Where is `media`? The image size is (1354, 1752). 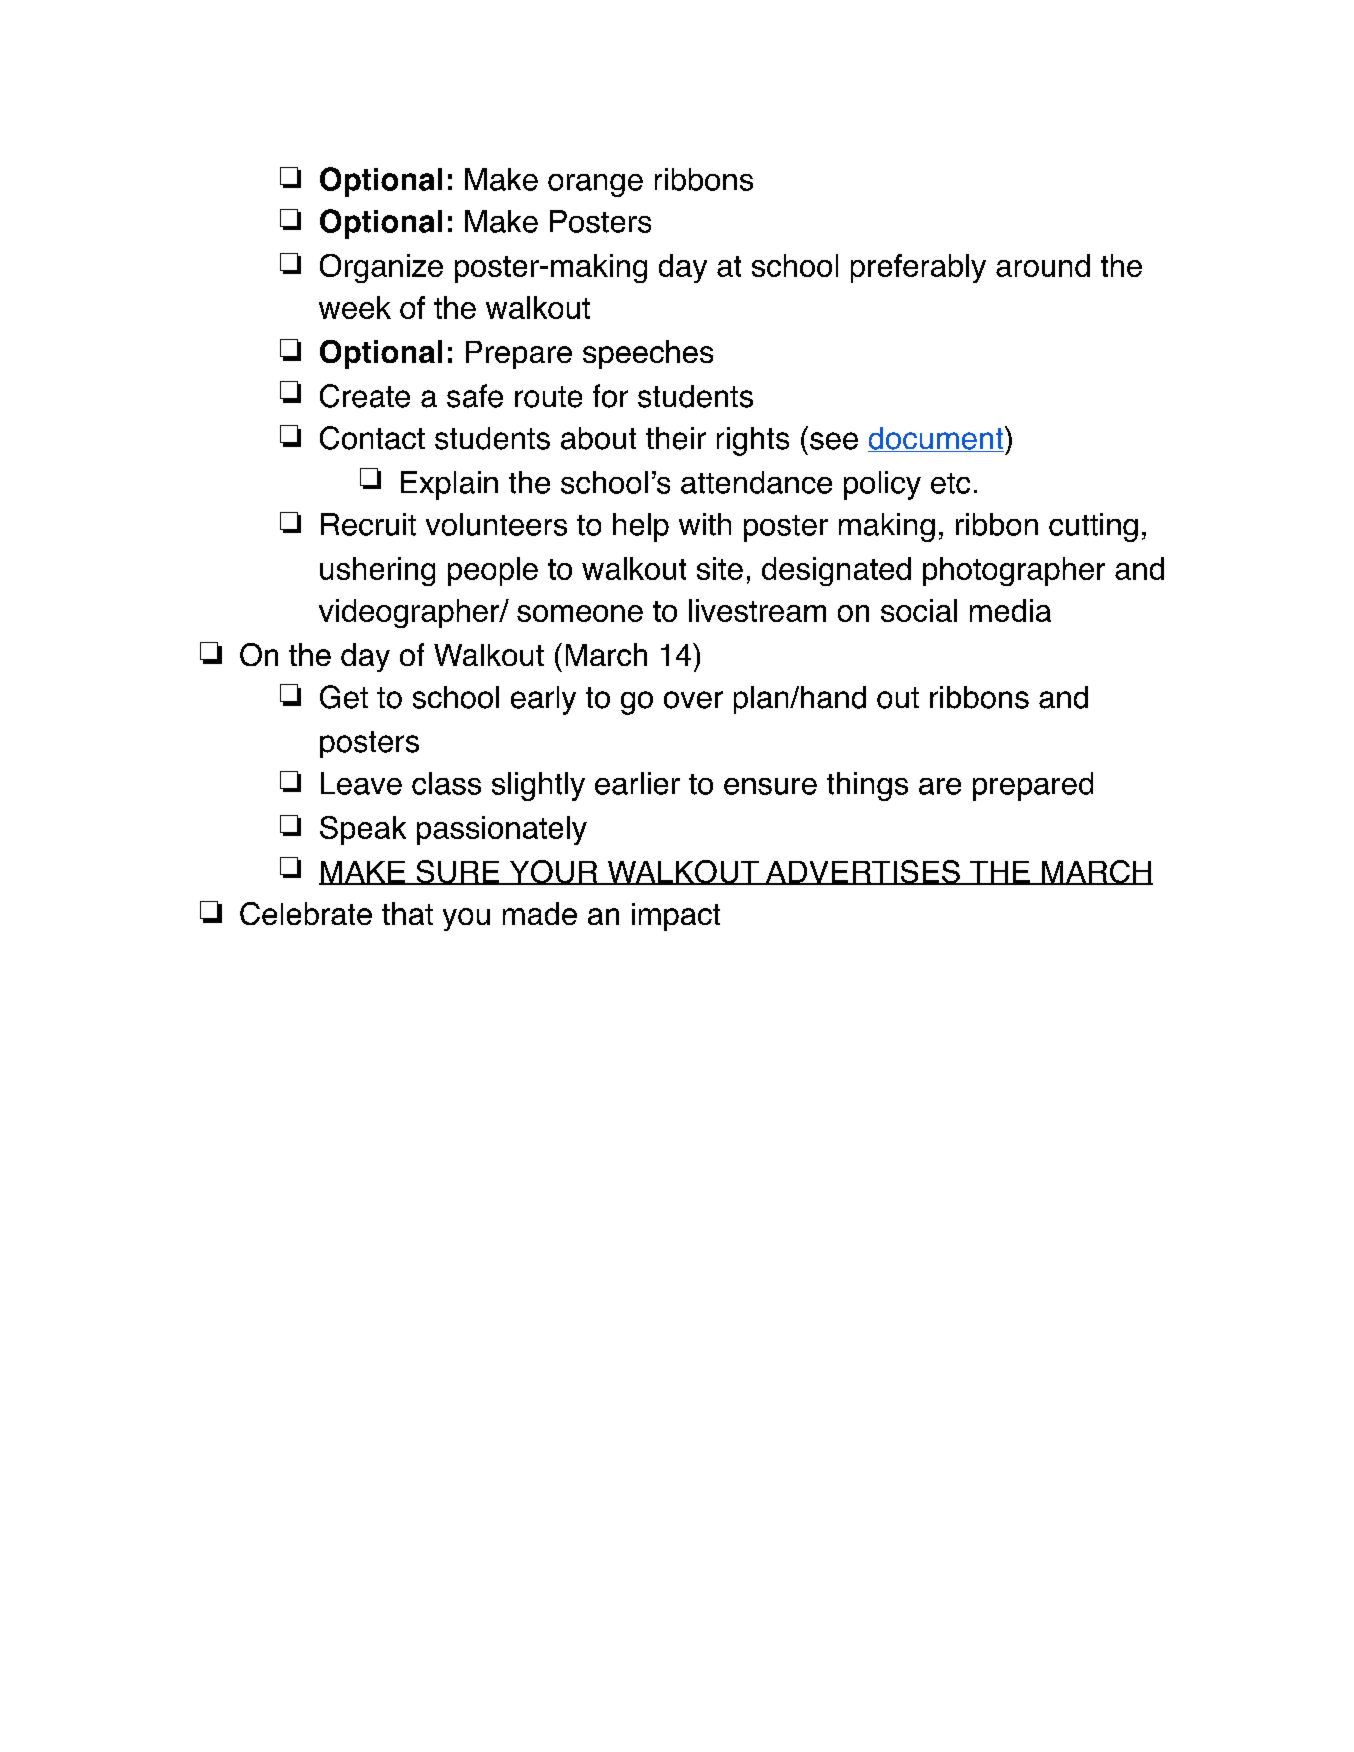 media is located at coordinates (1010, 610).
